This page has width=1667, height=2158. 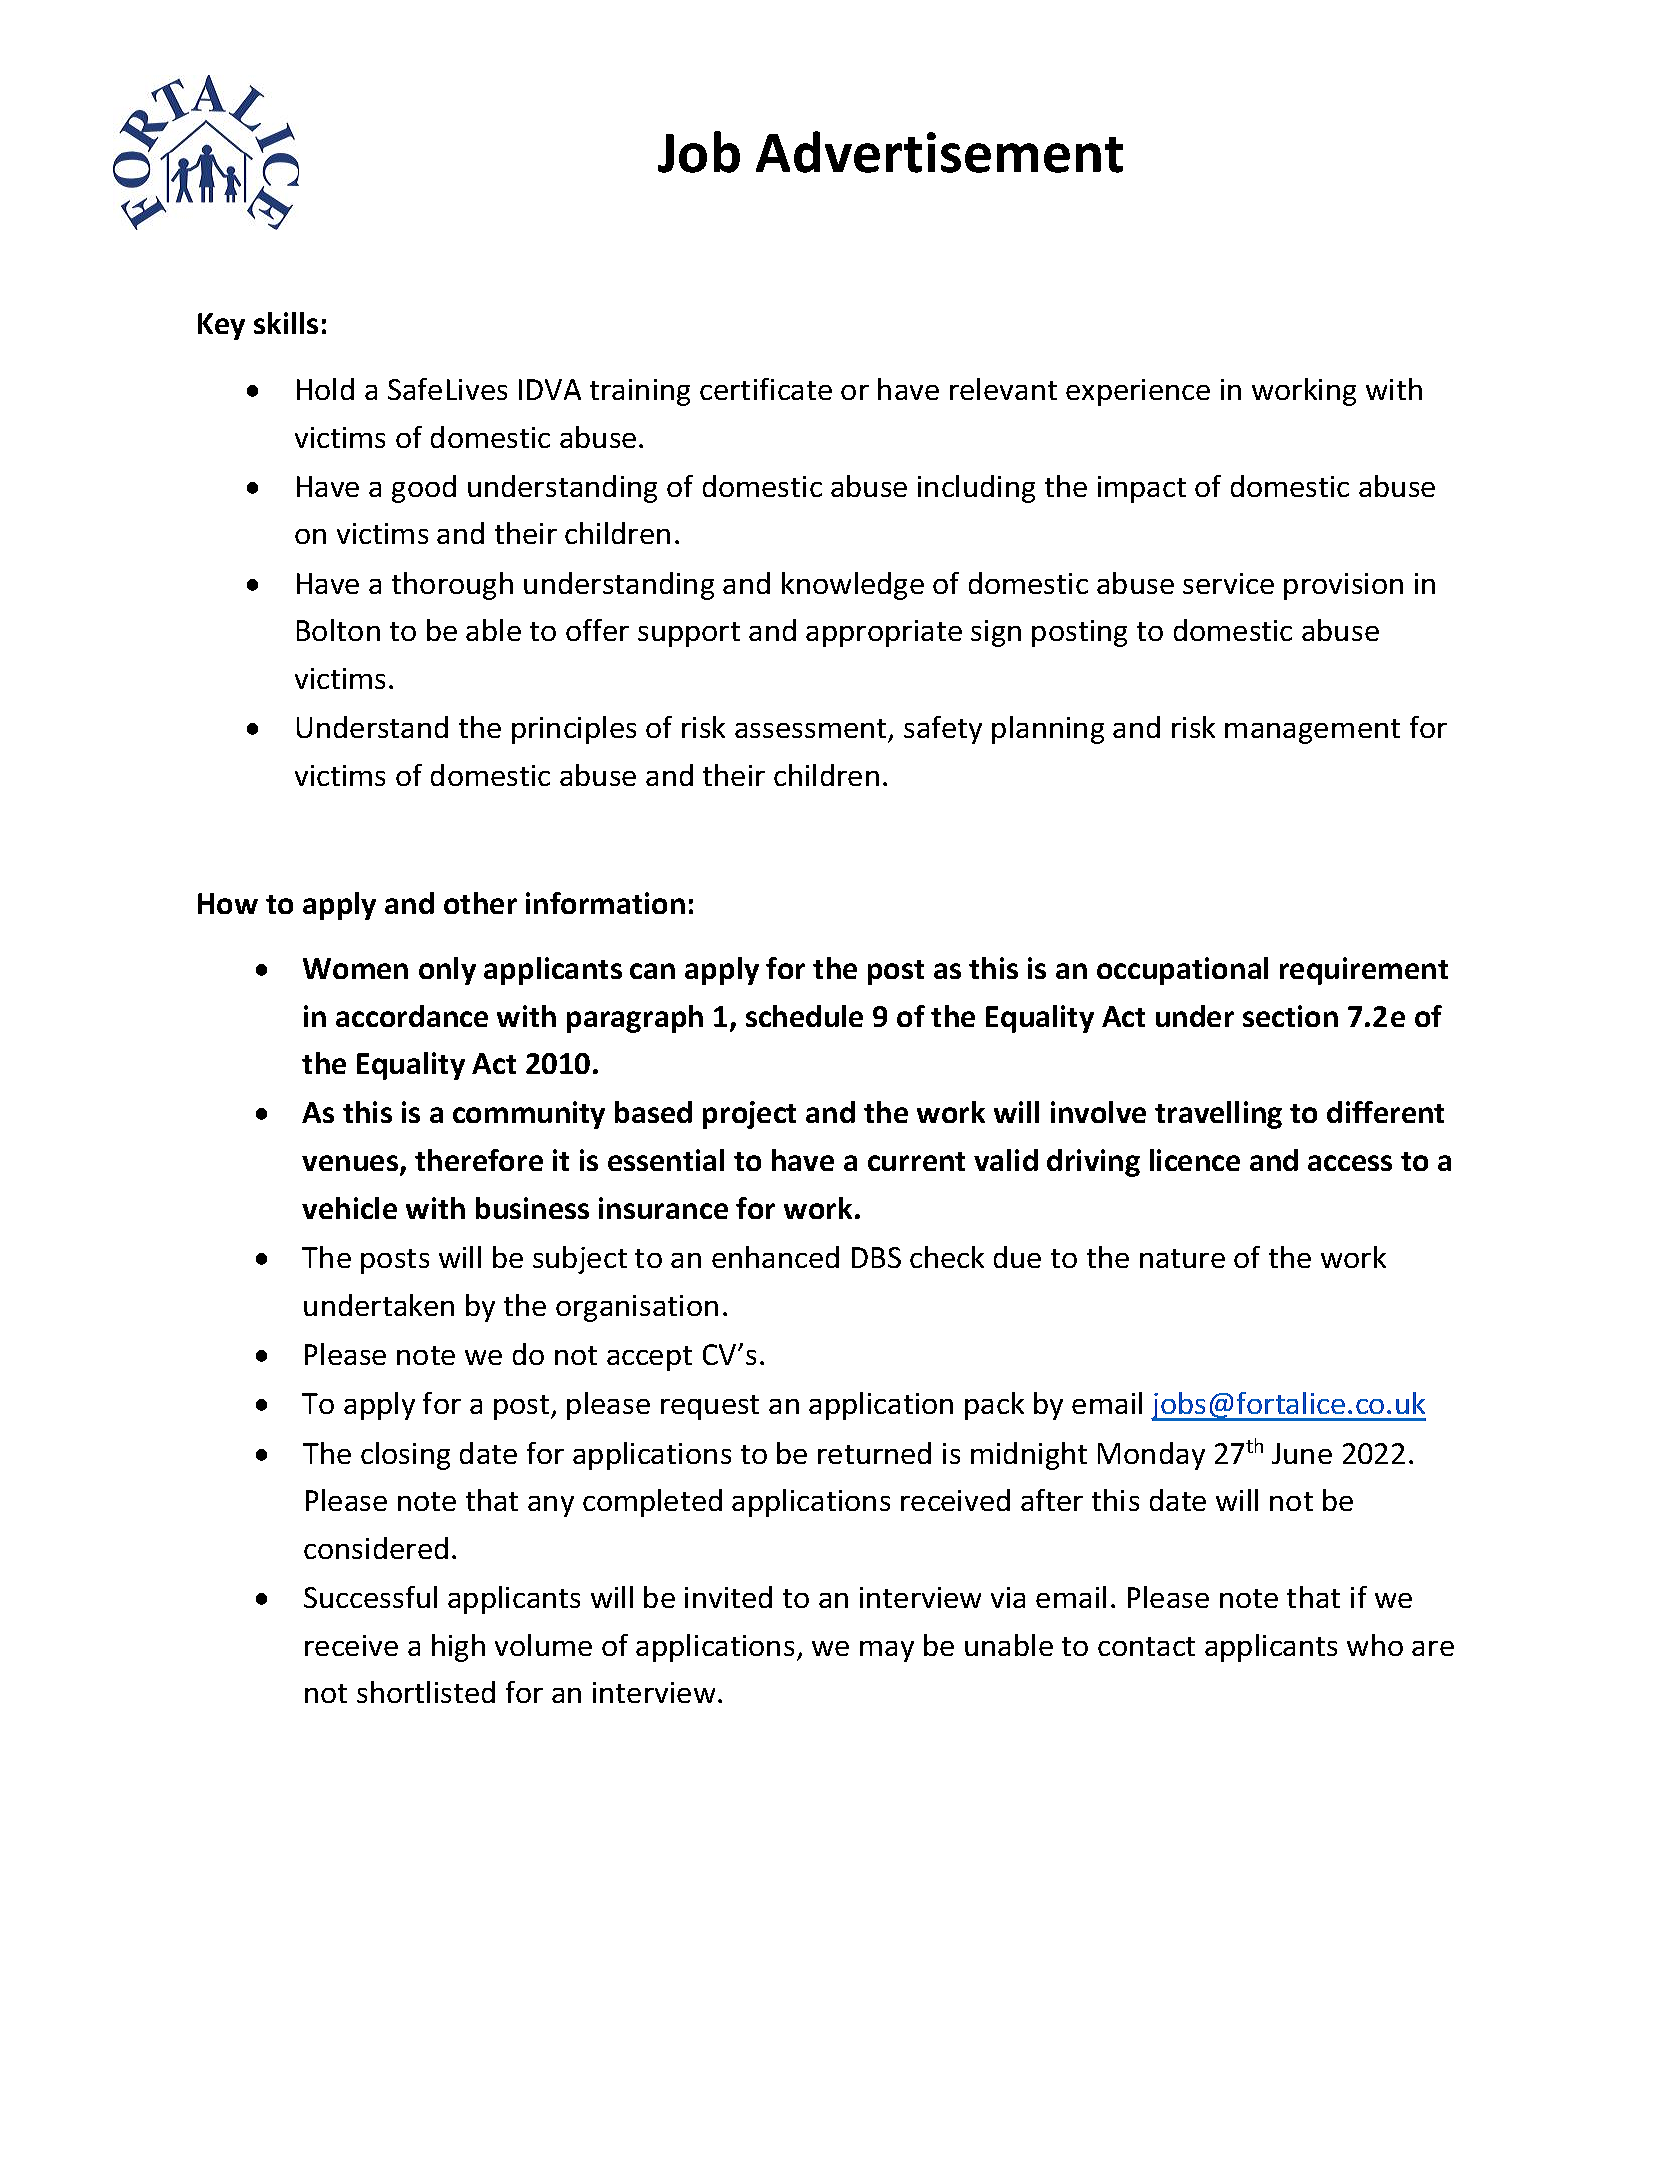 What do you see at coordinates (1302, 1453) in the page?
I see `June` at bounding box center [1302, 1453].
